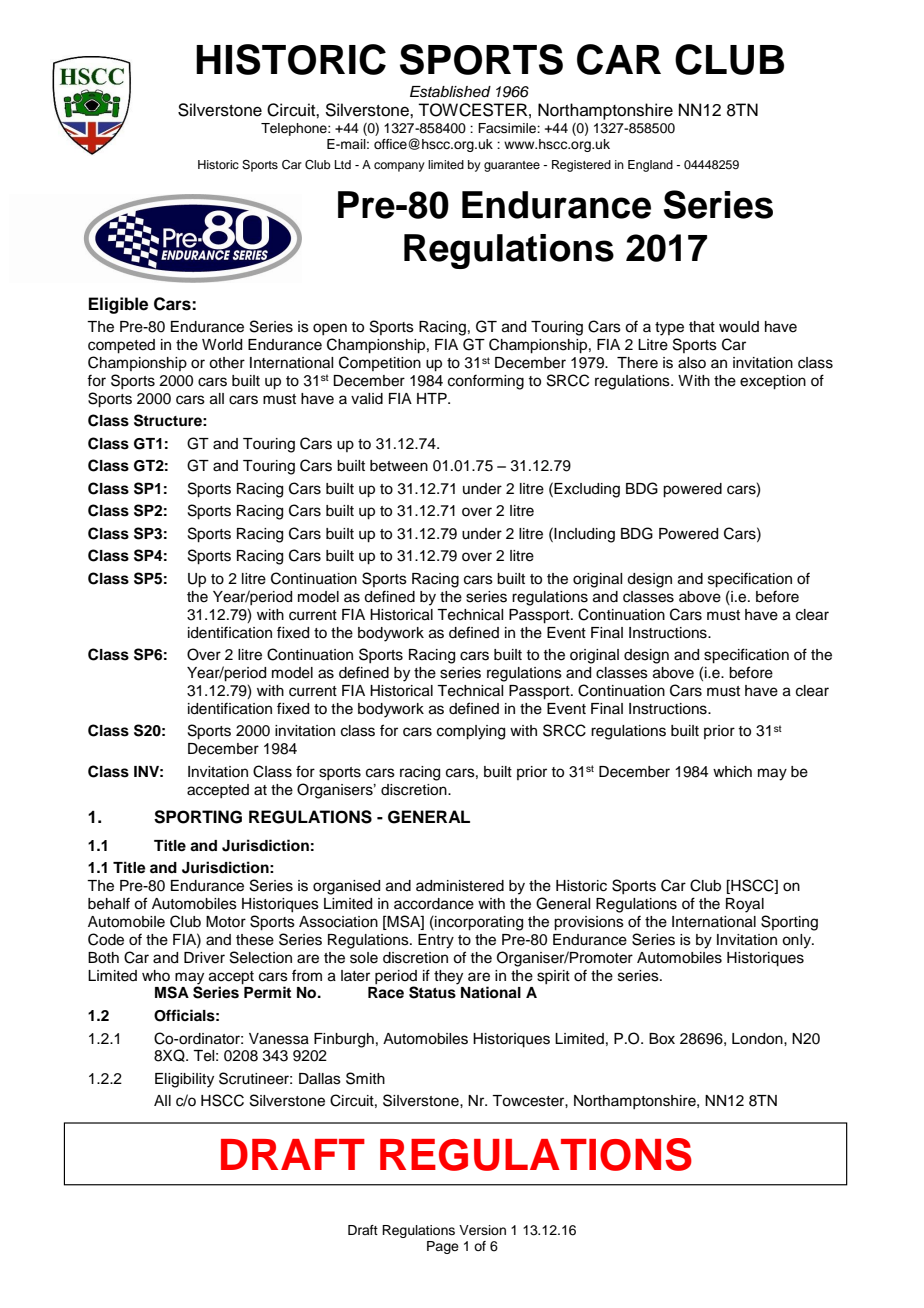  I want to click on complying, so click(471, 732).
